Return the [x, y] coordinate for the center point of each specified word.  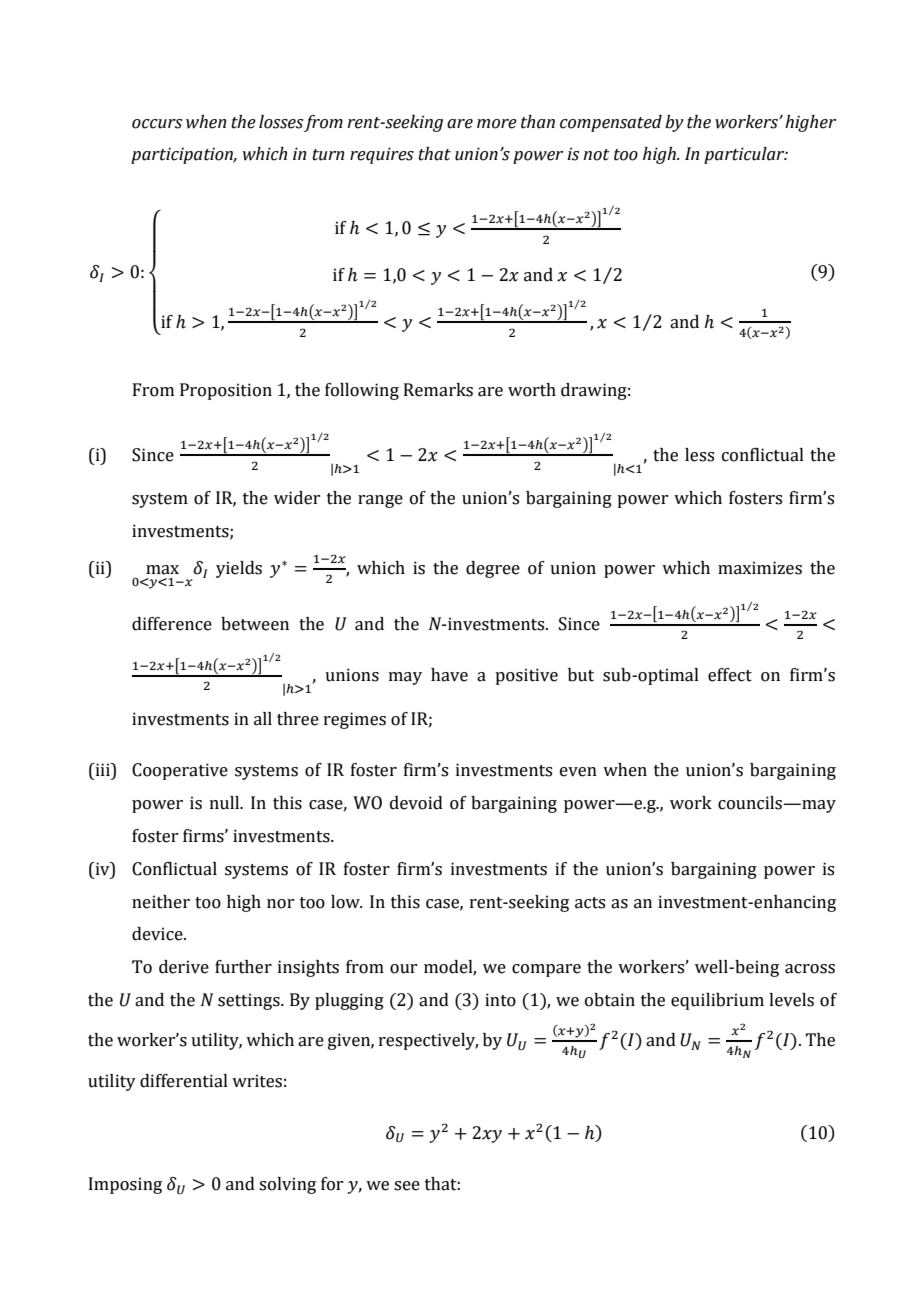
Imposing [125, 1185]
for [332, 1184]
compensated [611, 123]
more [497, 124]
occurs [157, 124]
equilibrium [717, 1001]
